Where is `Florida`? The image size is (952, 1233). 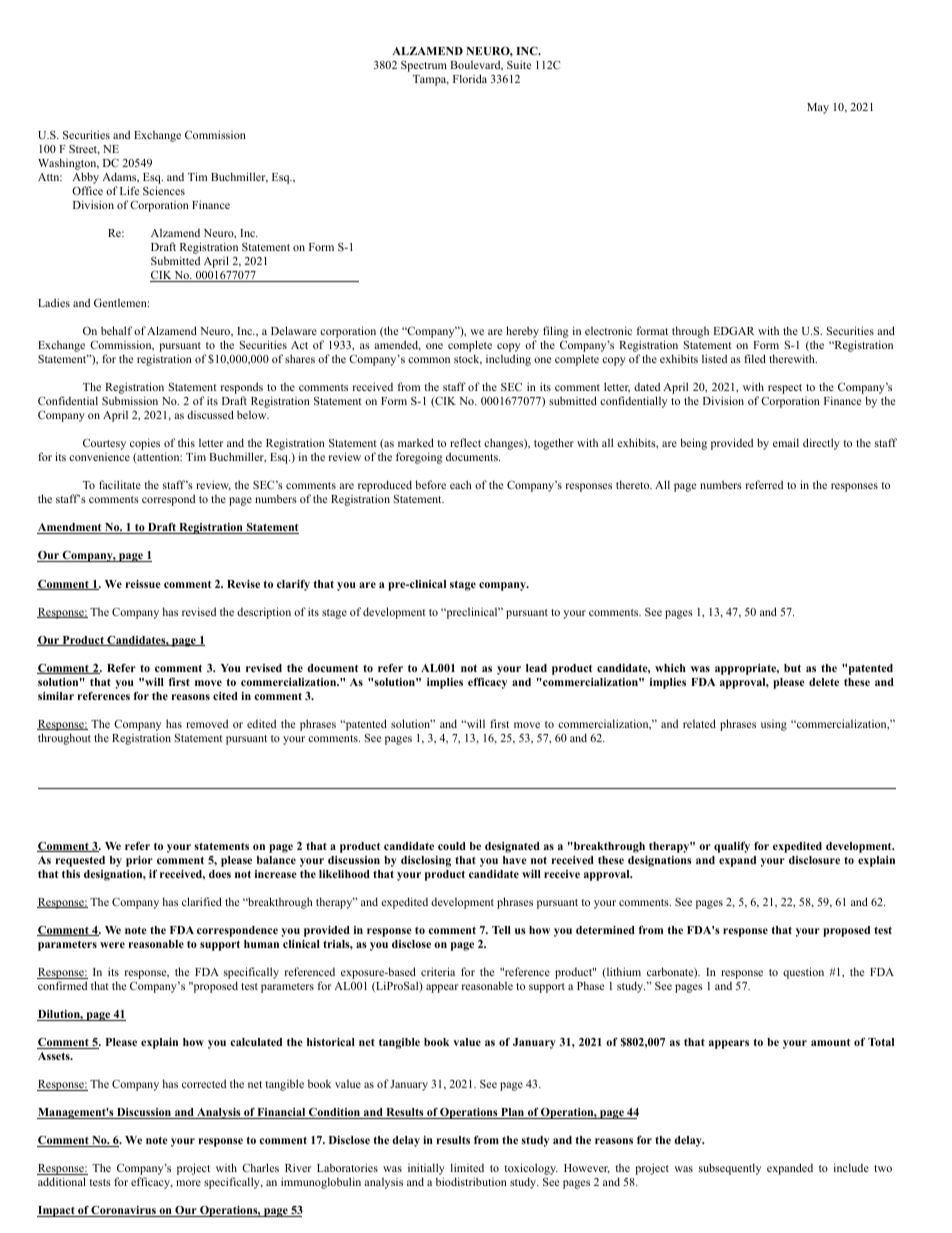 Florida is located at coordinates (470, 78).
